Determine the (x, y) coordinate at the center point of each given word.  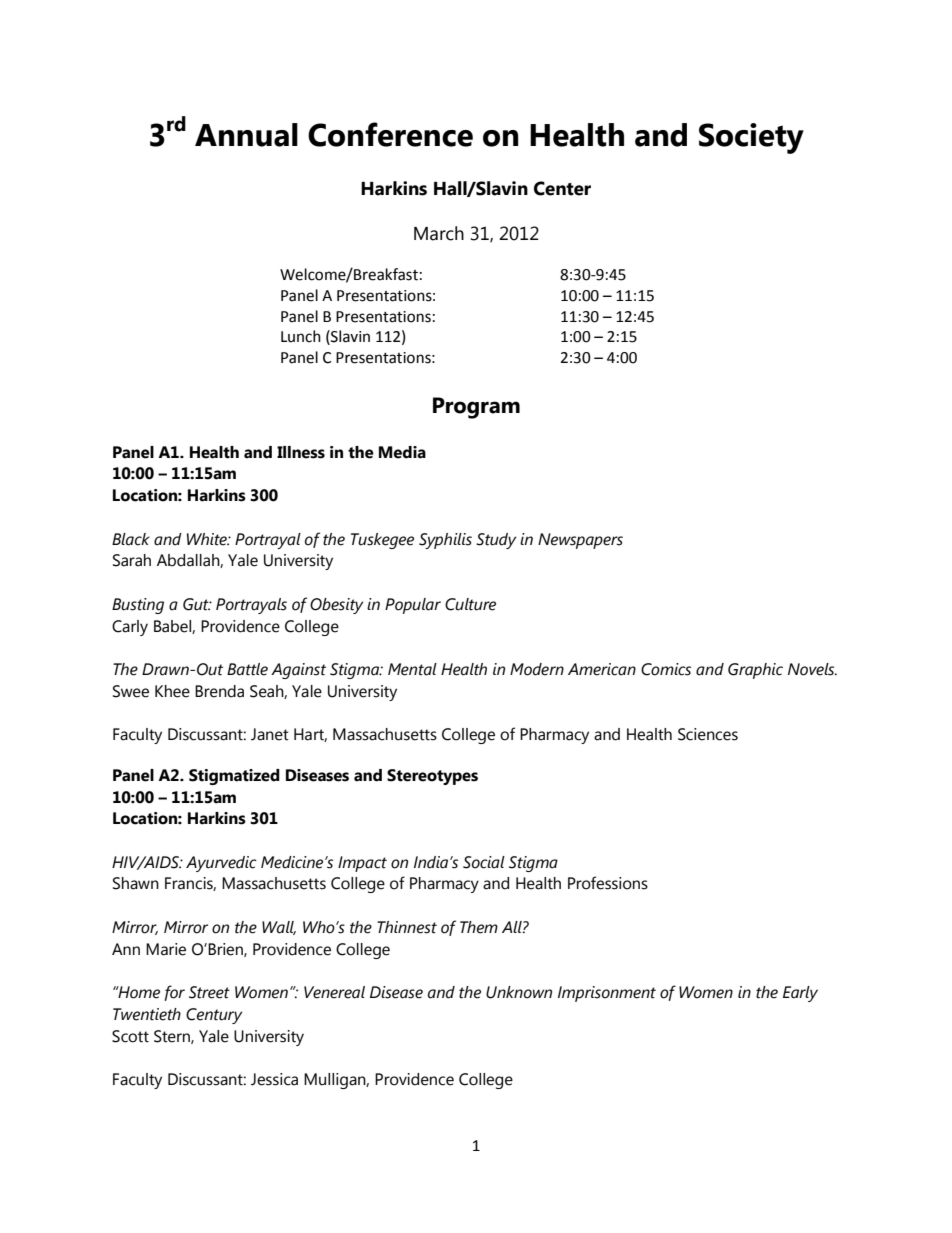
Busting (138, 606)
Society (751, 138)
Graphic (755, 671)
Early (800, 994)
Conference (390, 134)
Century (214, 1016)
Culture (470, 604)
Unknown (519, 992)
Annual (246, 135)
